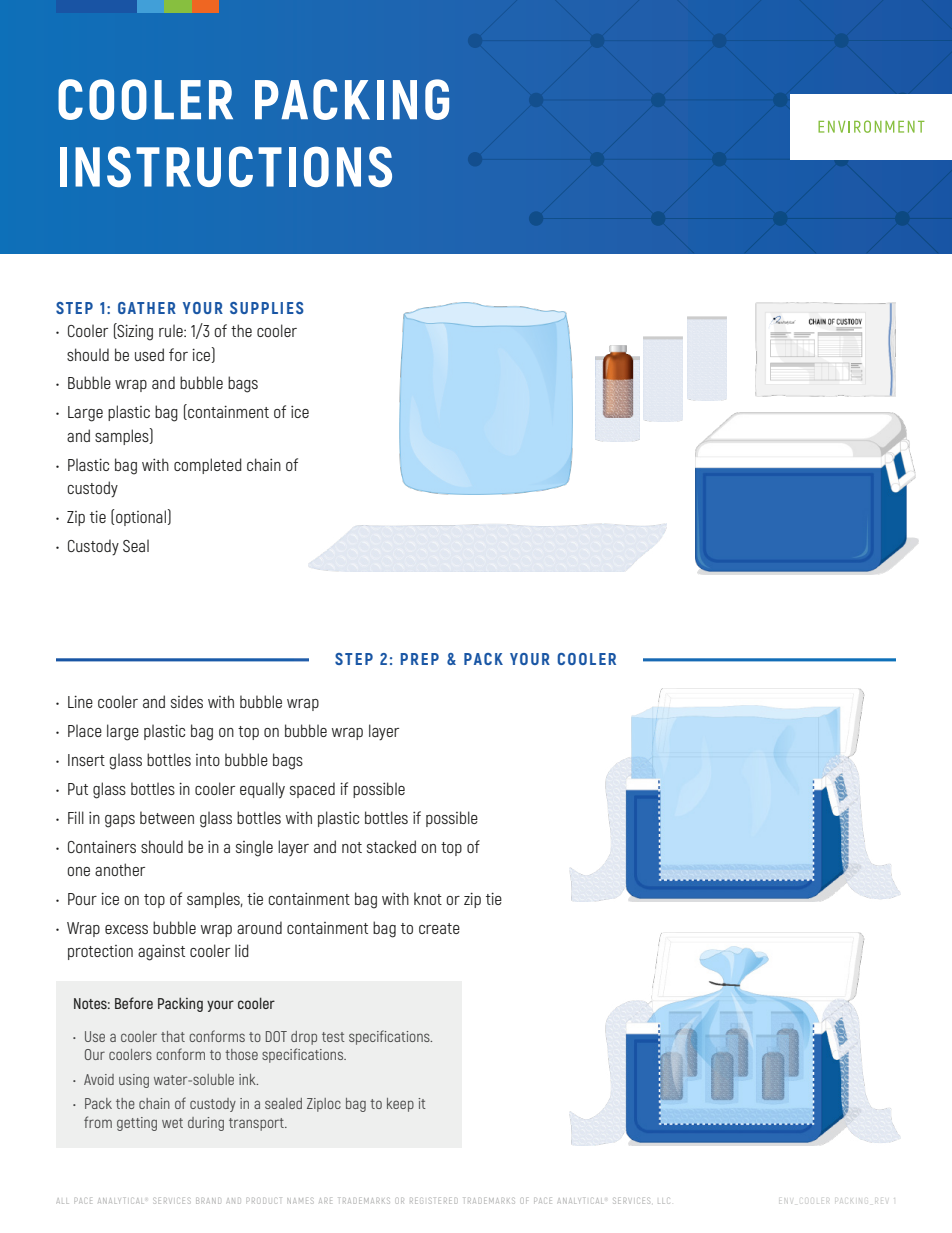  Describe the element at coordinates (262, 790) in the screenshot. I see `equally` at that location.
